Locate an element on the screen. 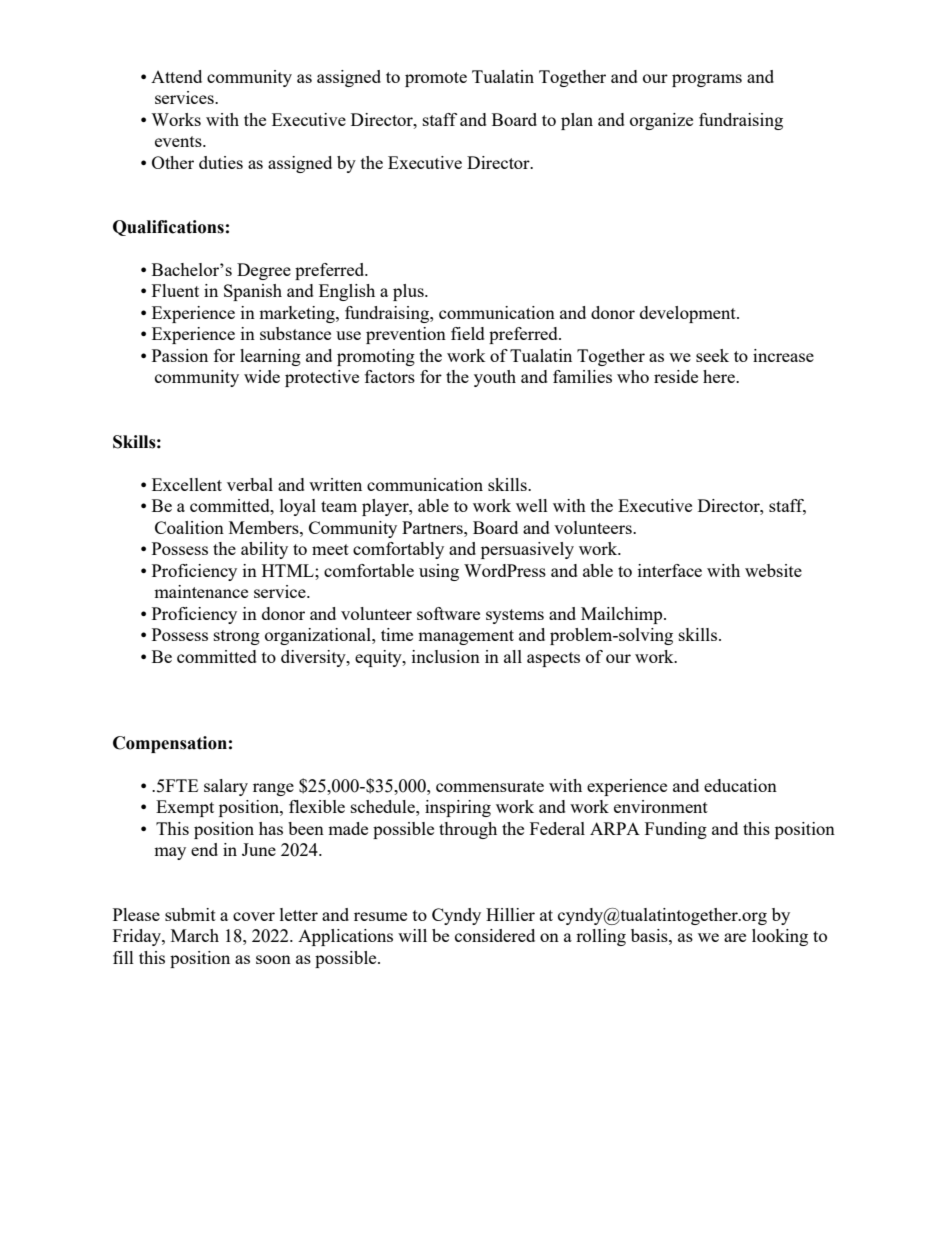 This screenshot has width=952, height=1233. youth is located at coordinates (495, 378).
